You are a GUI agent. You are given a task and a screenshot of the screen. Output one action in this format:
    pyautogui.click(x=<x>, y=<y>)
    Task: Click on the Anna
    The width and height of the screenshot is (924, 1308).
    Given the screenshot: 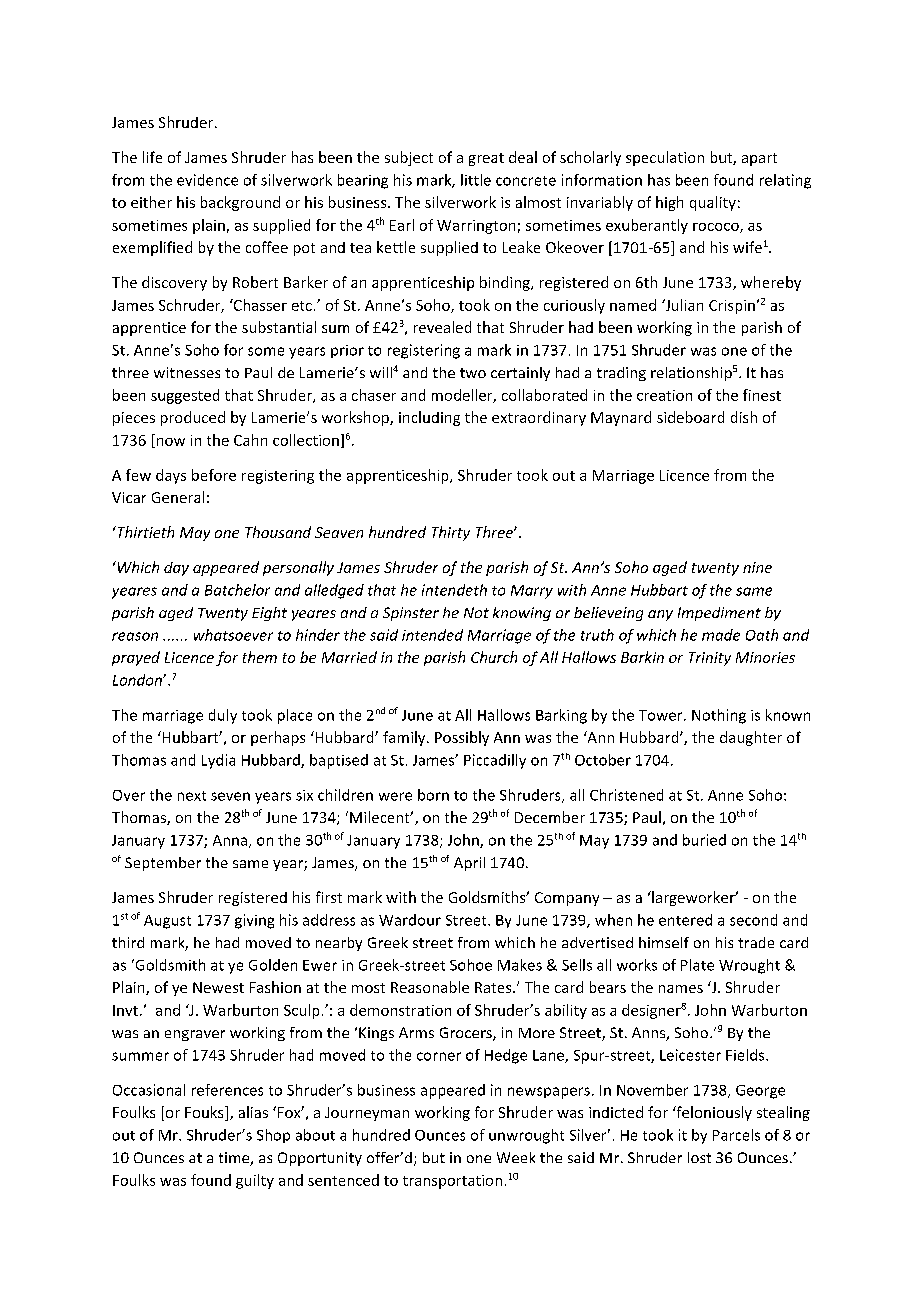 What is the action you would take?
    pyautogui.click(x=230, y=840)
